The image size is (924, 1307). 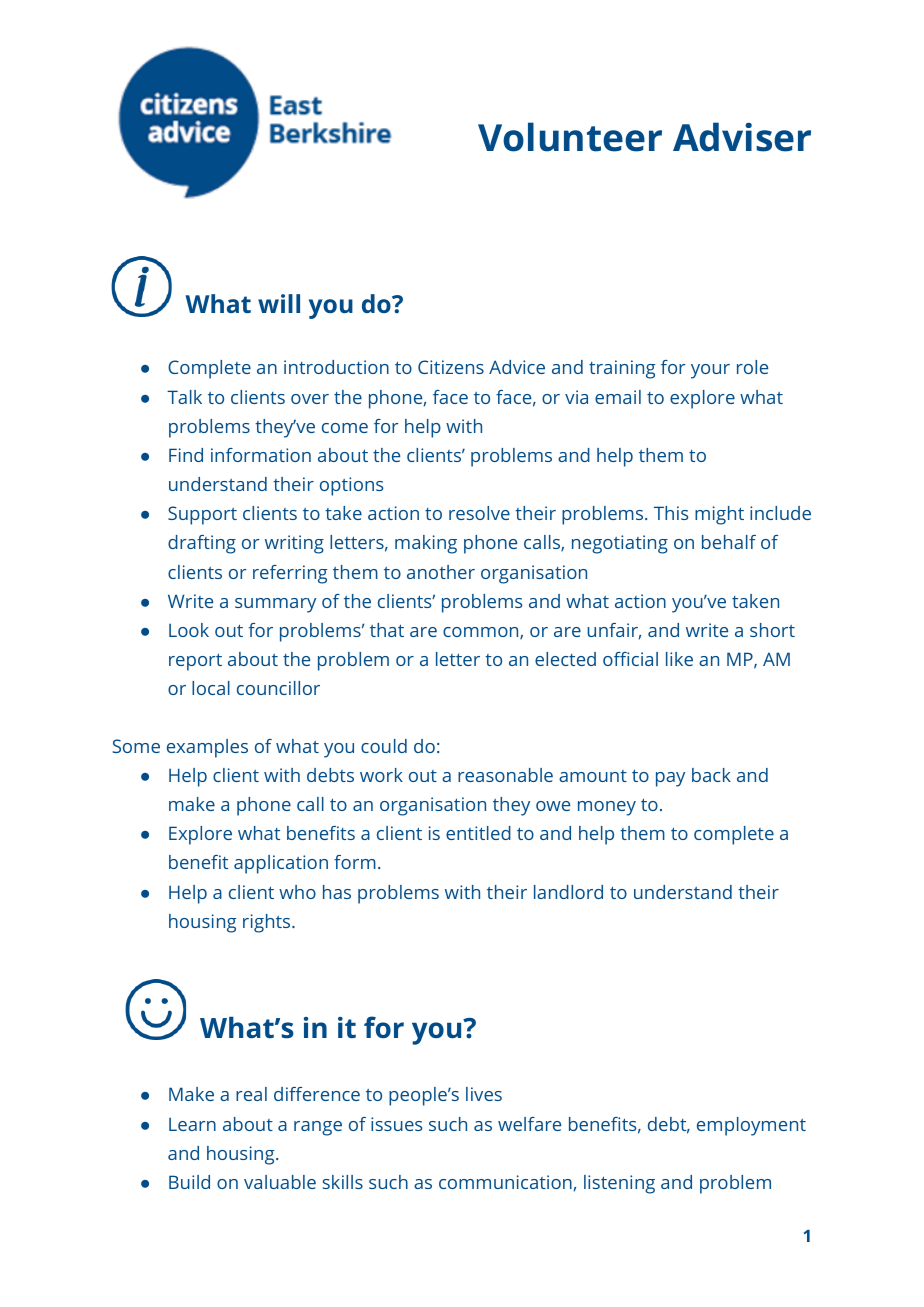 What do you see at coordinates (710, 371) in the screenshot?
I see `your` at bounding box center [710, 371].
